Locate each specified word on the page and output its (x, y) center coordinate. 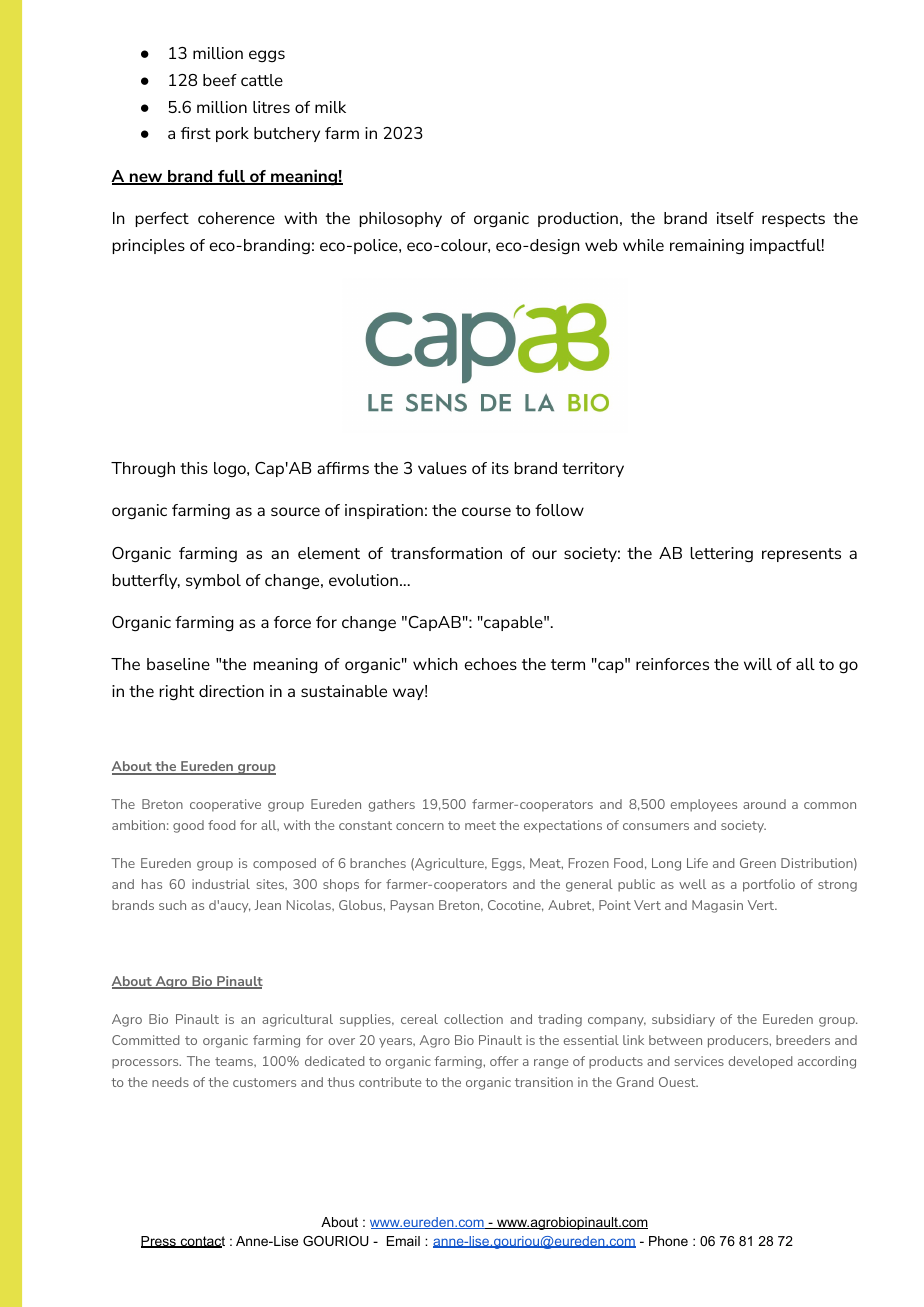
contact (201, 1242)
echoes (491, 664)
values (442, 468)
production (578, 219)
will (758, 664)
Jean (268, 905)
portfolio (769, 885)
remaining (707, 247)
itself (735, 218)
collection (473, 1019)
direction (231, 691)
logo (231, 469)
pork (232, 134)
